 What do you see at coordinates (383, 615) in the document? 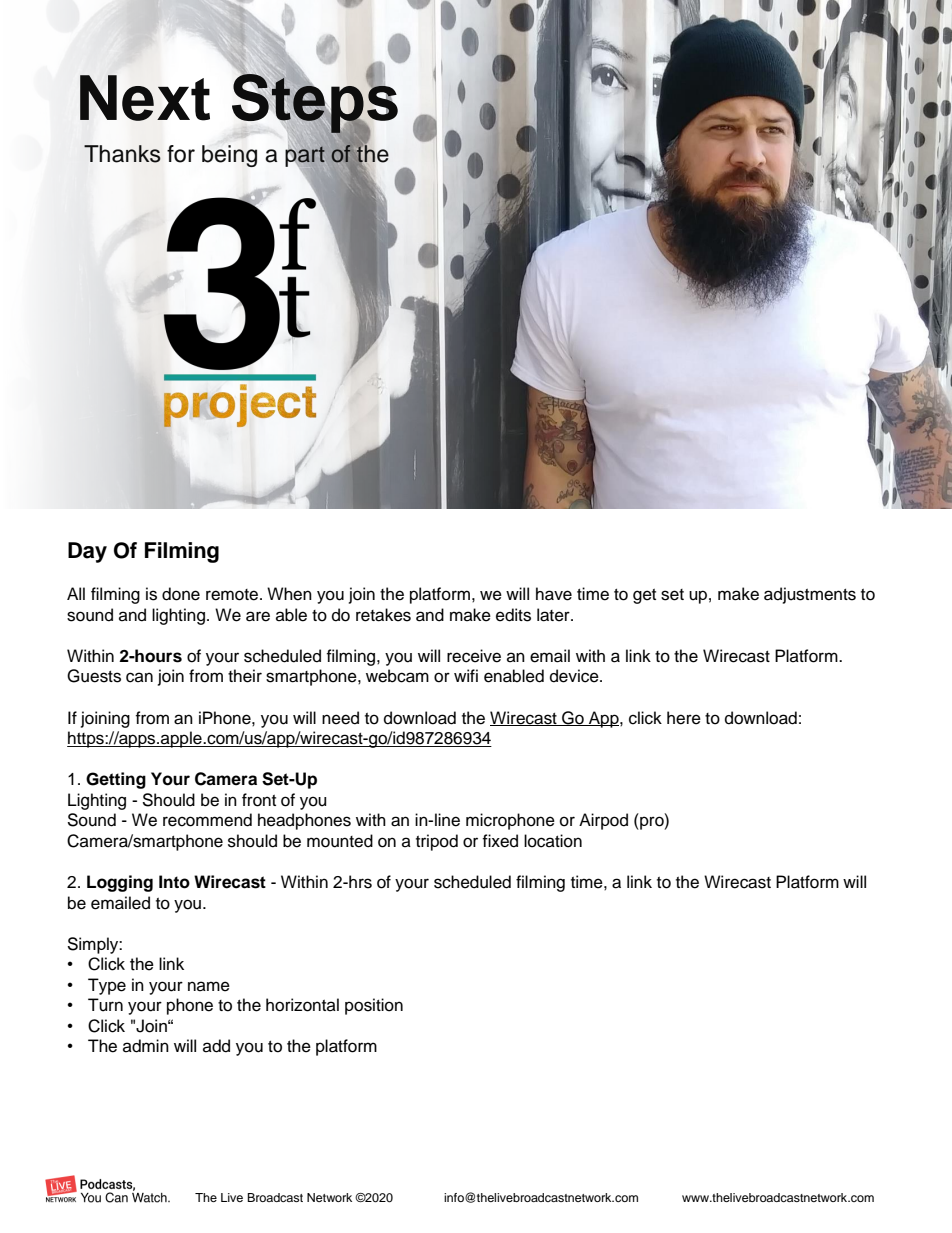
I see `retakes` at bounding box center [383, 615].
